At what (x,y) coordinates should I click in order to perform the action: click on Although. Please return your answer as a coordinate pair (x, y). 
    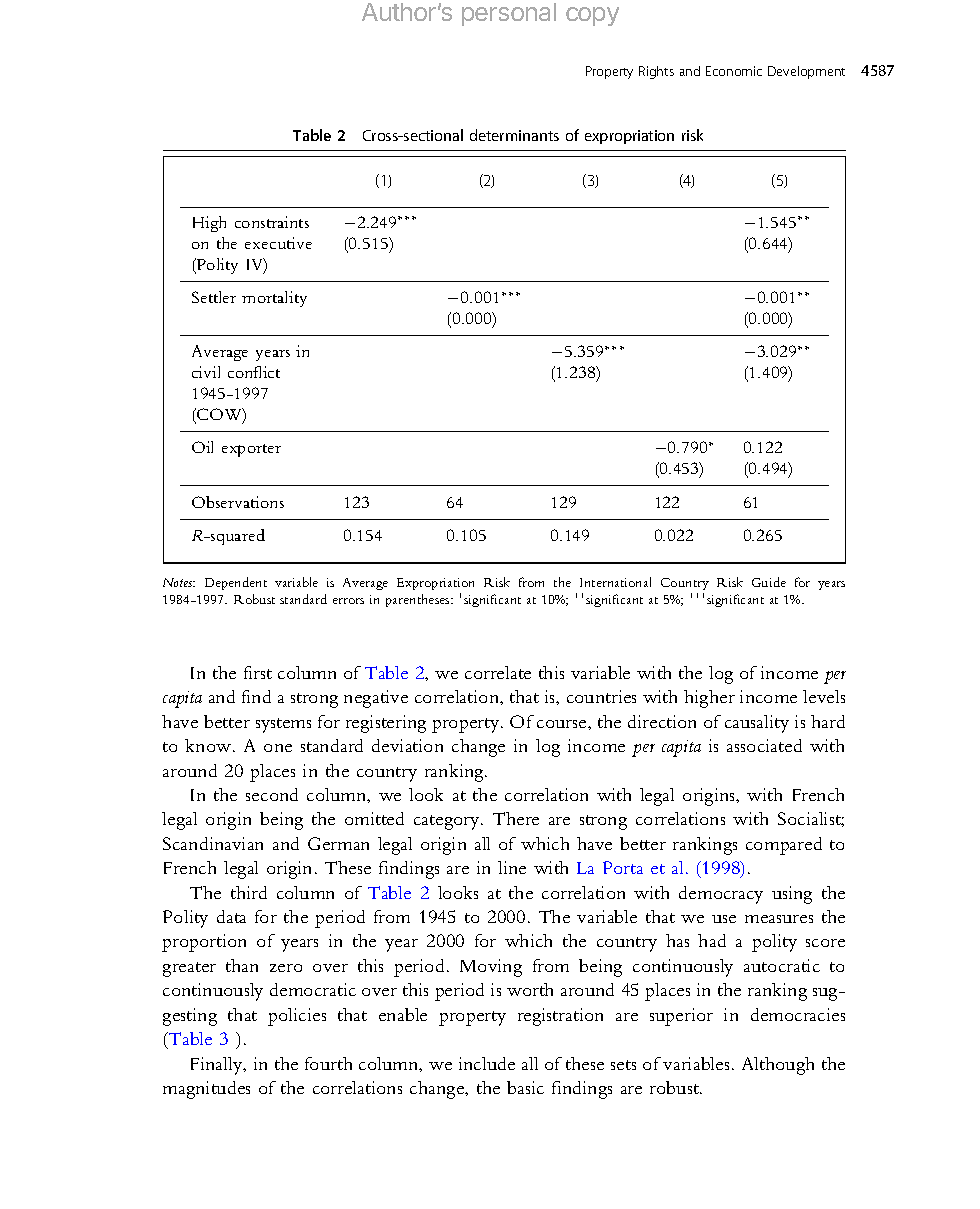
    Looking at the image, I should click on (778, 1066).
